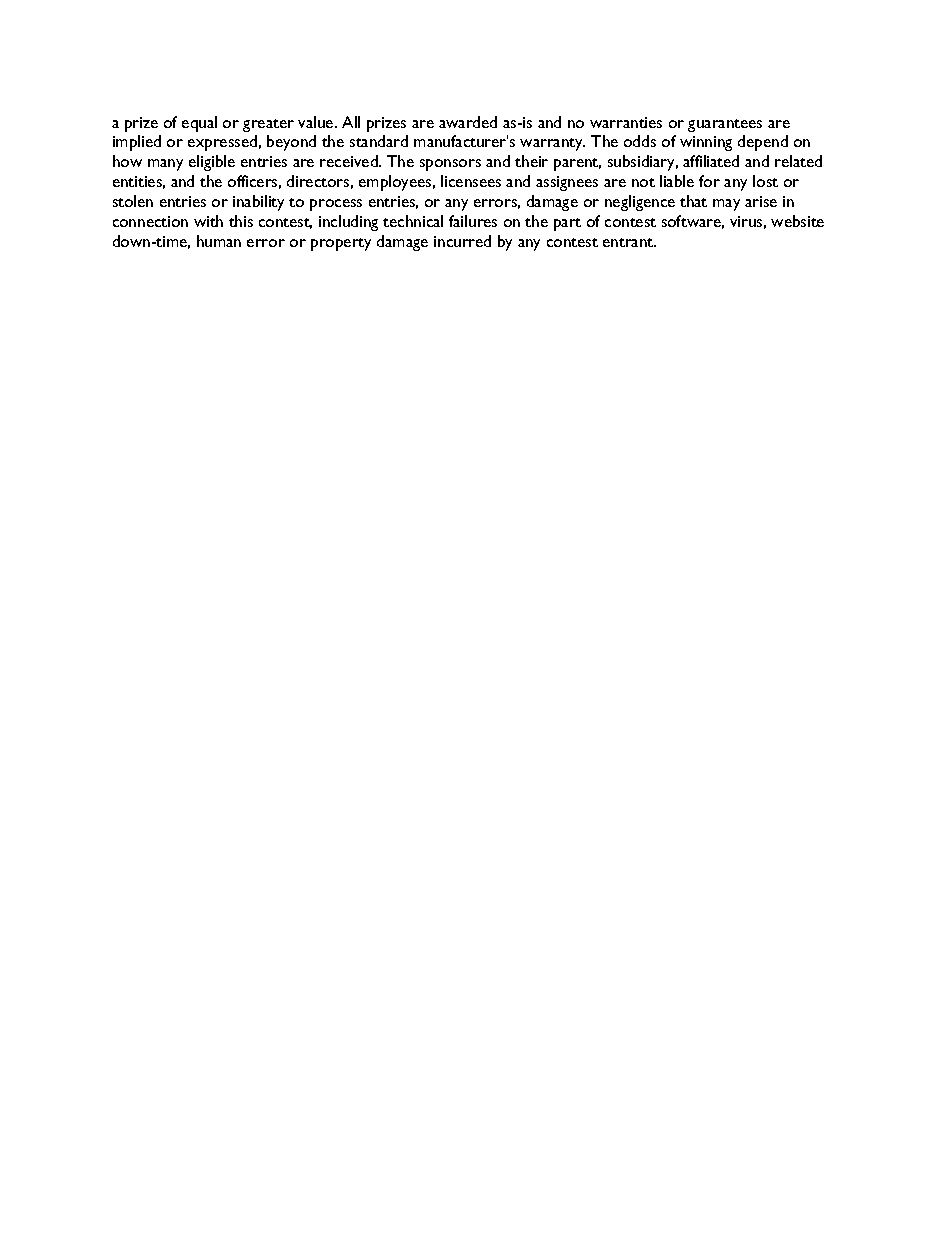 Image resolution: width=952 pixels, height=1233 pixels. What do you see at coordinates (468, 122) in the screenshot?
I see `awarded` at bounding box center [468, 122].
